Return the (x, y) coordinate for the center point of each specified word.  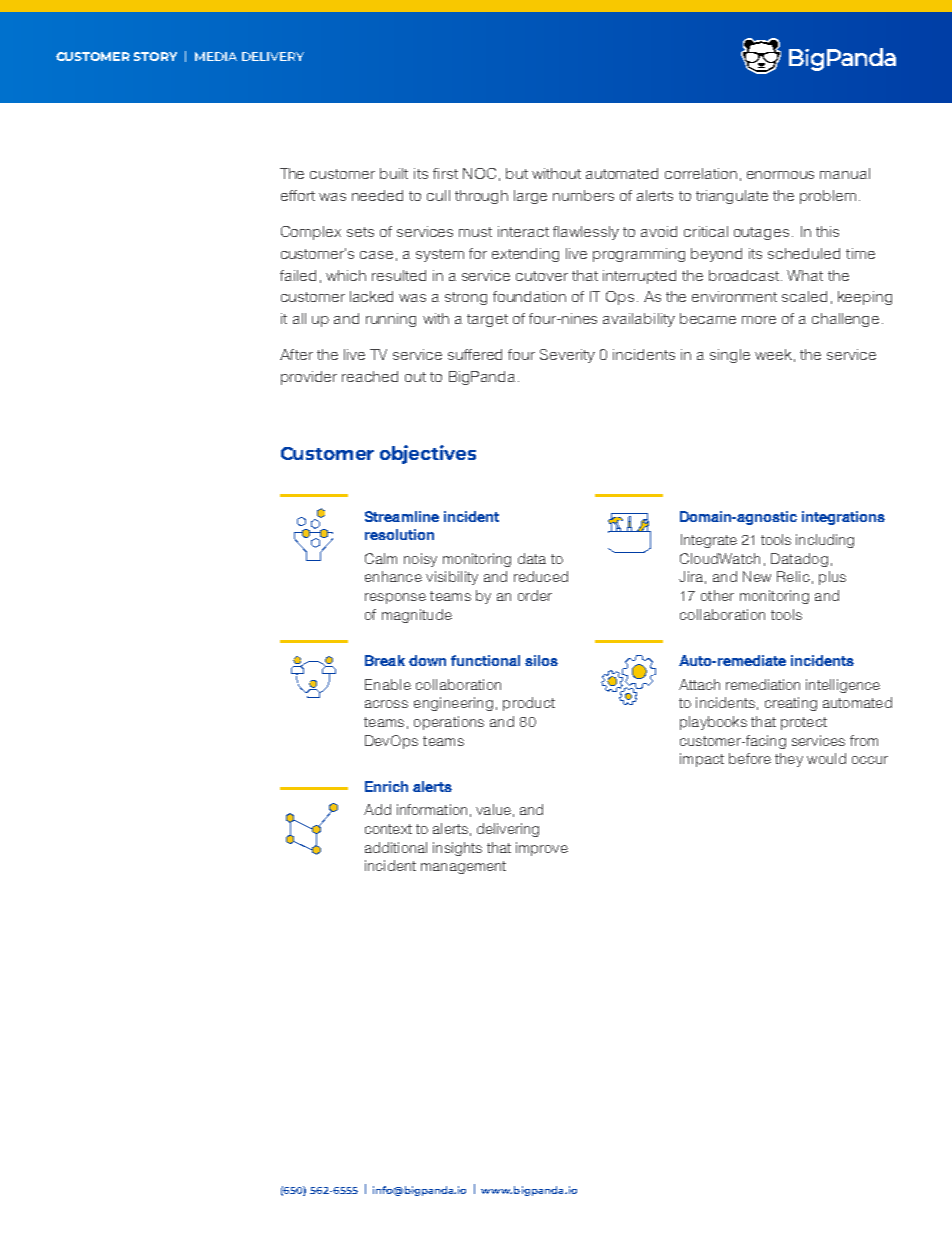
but (517, 173)
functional (485, 660)
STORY (155, 56)
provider (309, 378)
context (388, 829)
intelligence (843, 686)
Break (385, 660)
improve (542, 849)
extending (525, 255)
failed (298, 275)
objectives (428, 454)
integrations (843, 518)
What (805, 275)
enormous (780, 175)
